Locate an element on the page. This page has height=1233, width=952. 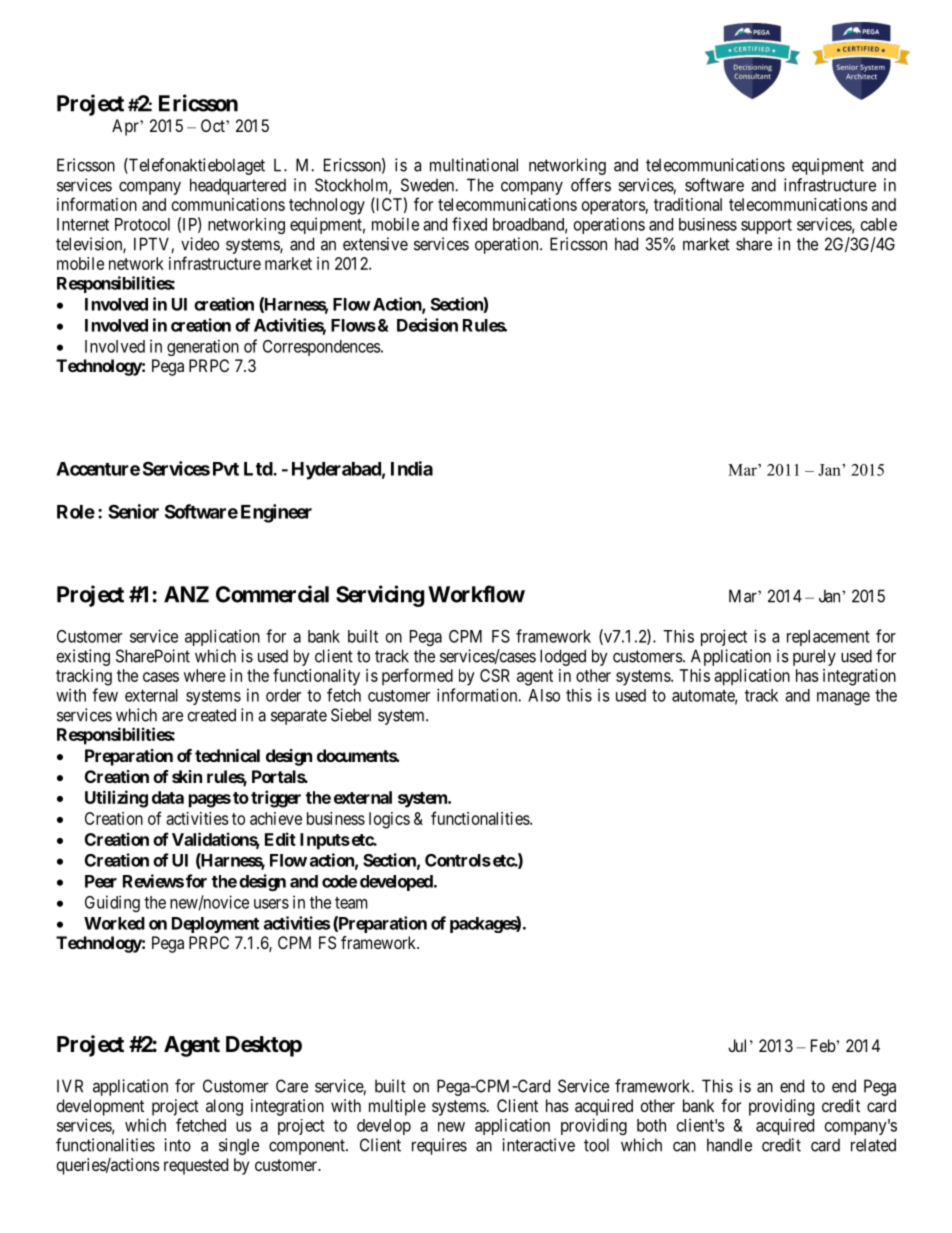
Deployment is located at coordinates (215, 925).
